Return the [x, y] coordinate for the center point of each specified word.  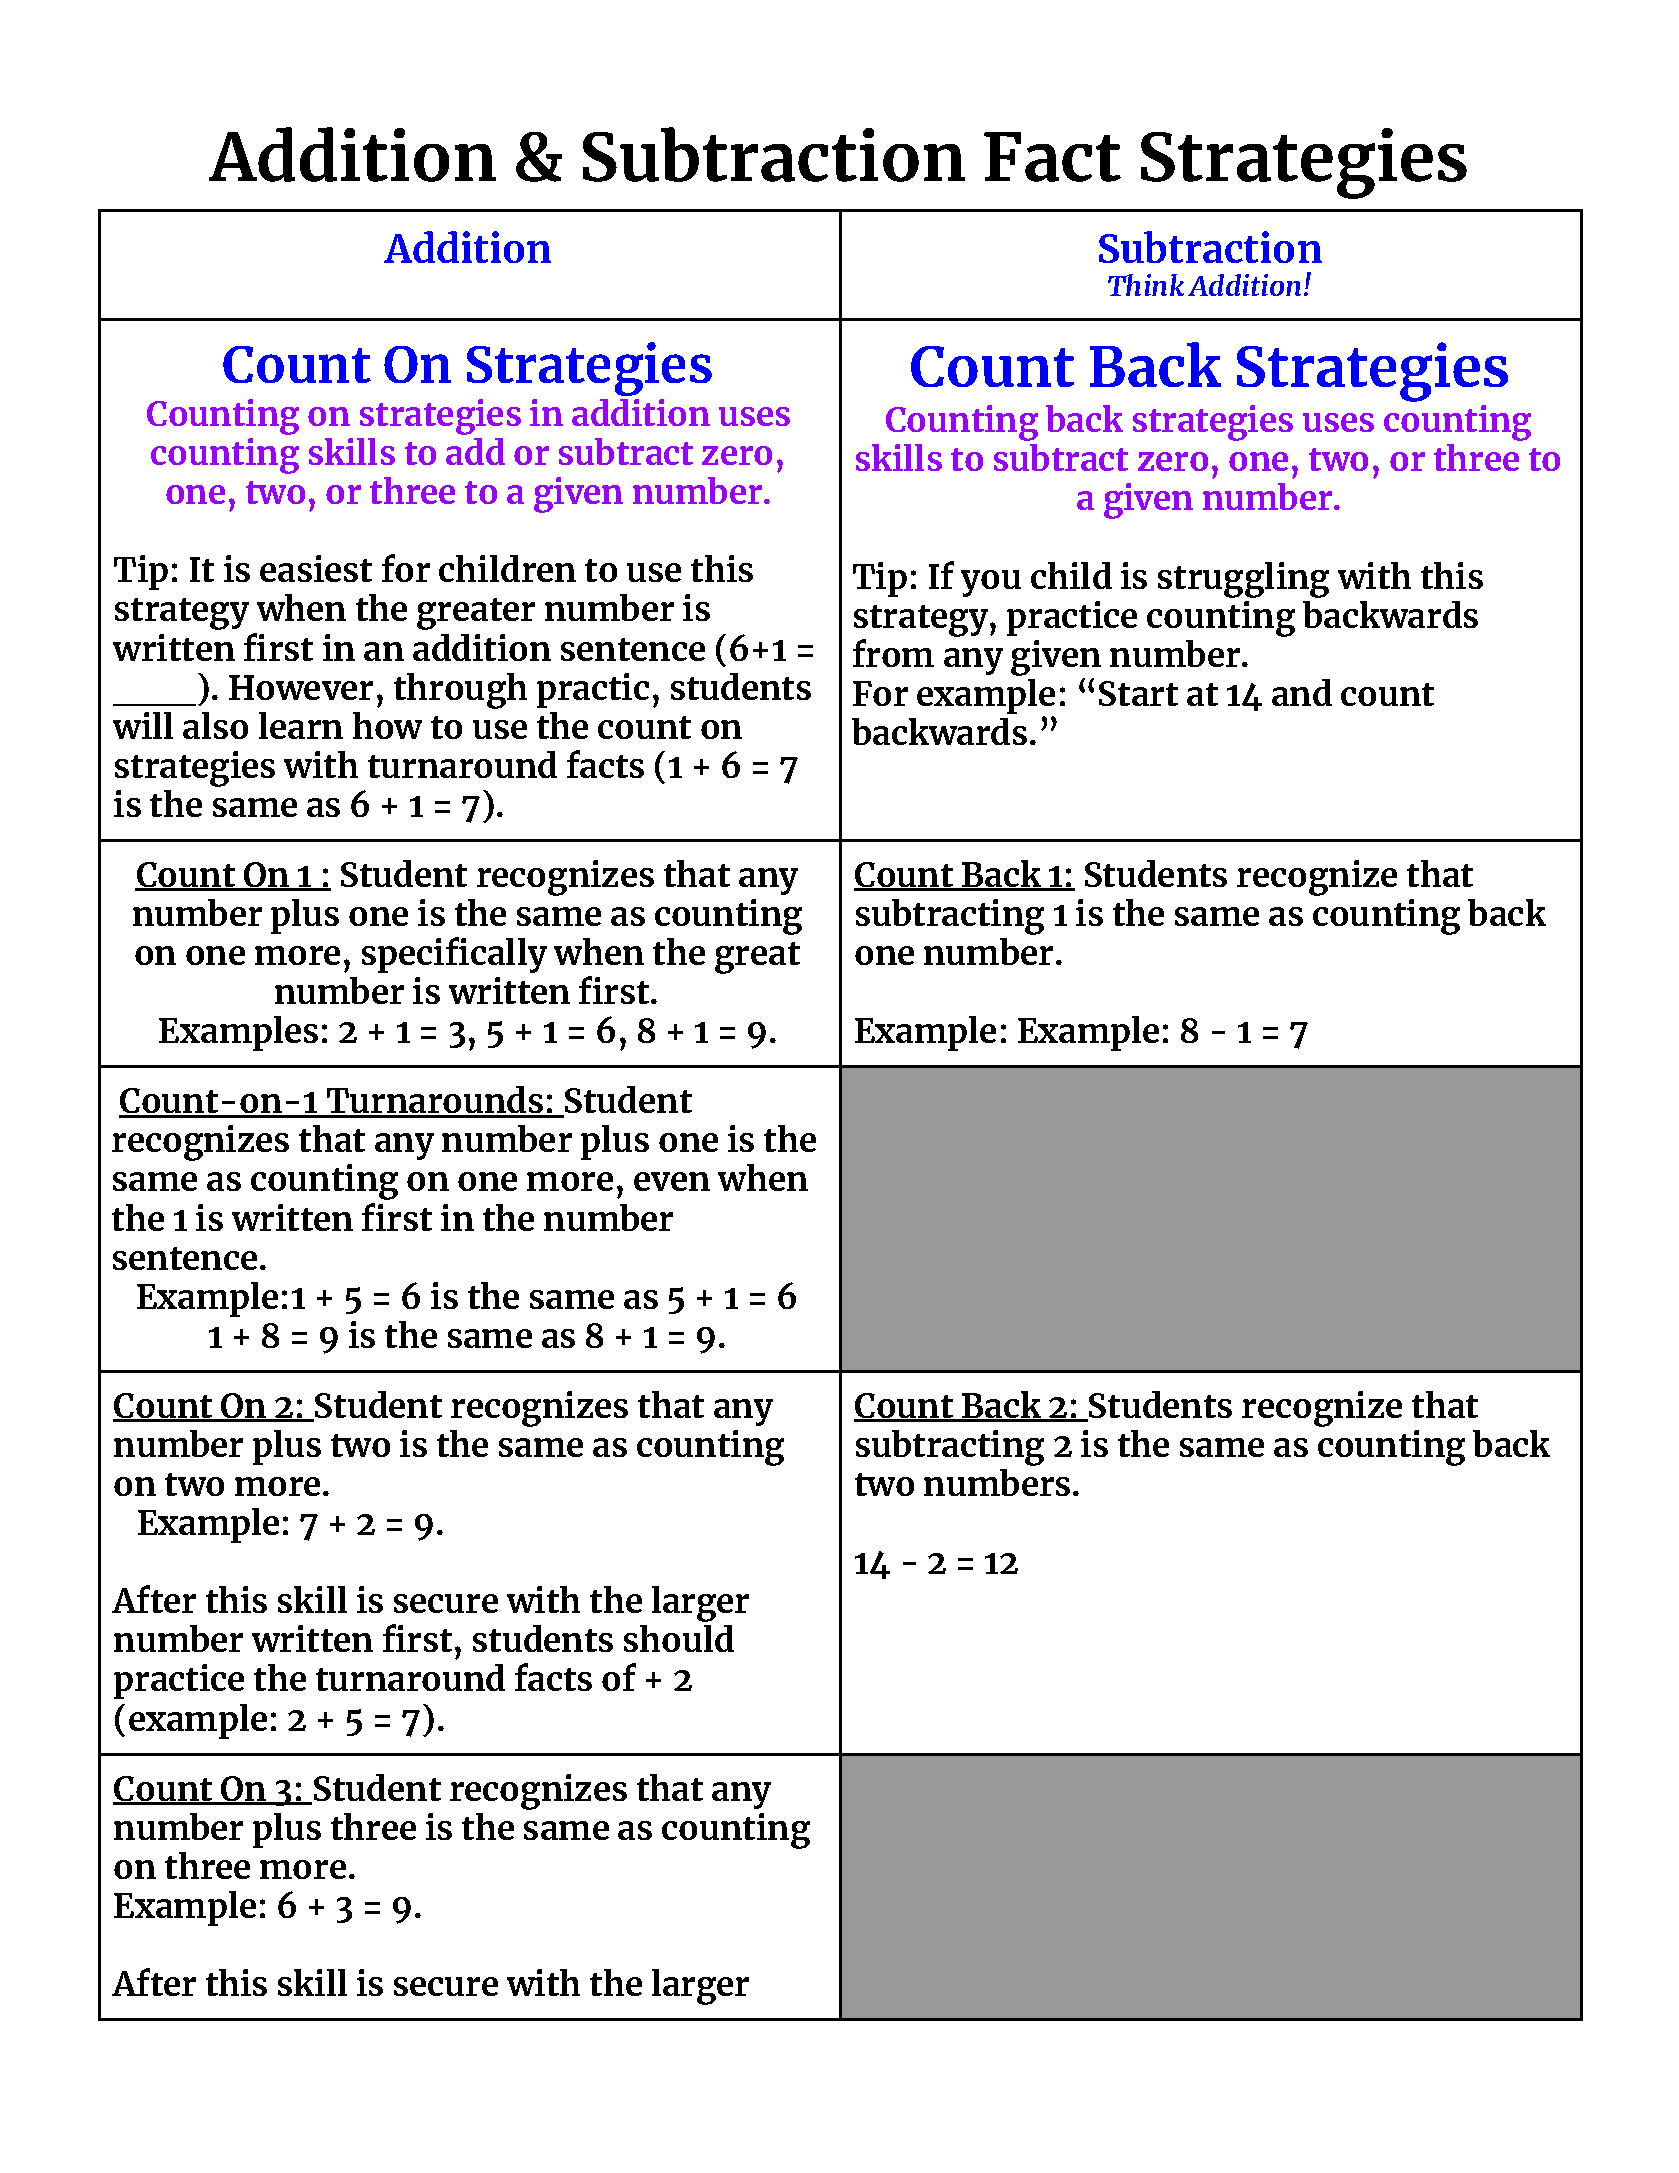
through [460, 691]
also [215, 725]
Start [1138, 693]
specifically [454, 955]
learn [301, 725]
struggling [1243, 580]
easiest [316, 568]
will [143, 725]
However [301, 687]
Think [1146, 285]
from [893, 653]
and [1302, 692]
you [991, 583]
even [672, 1181]
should [679, 1638]
